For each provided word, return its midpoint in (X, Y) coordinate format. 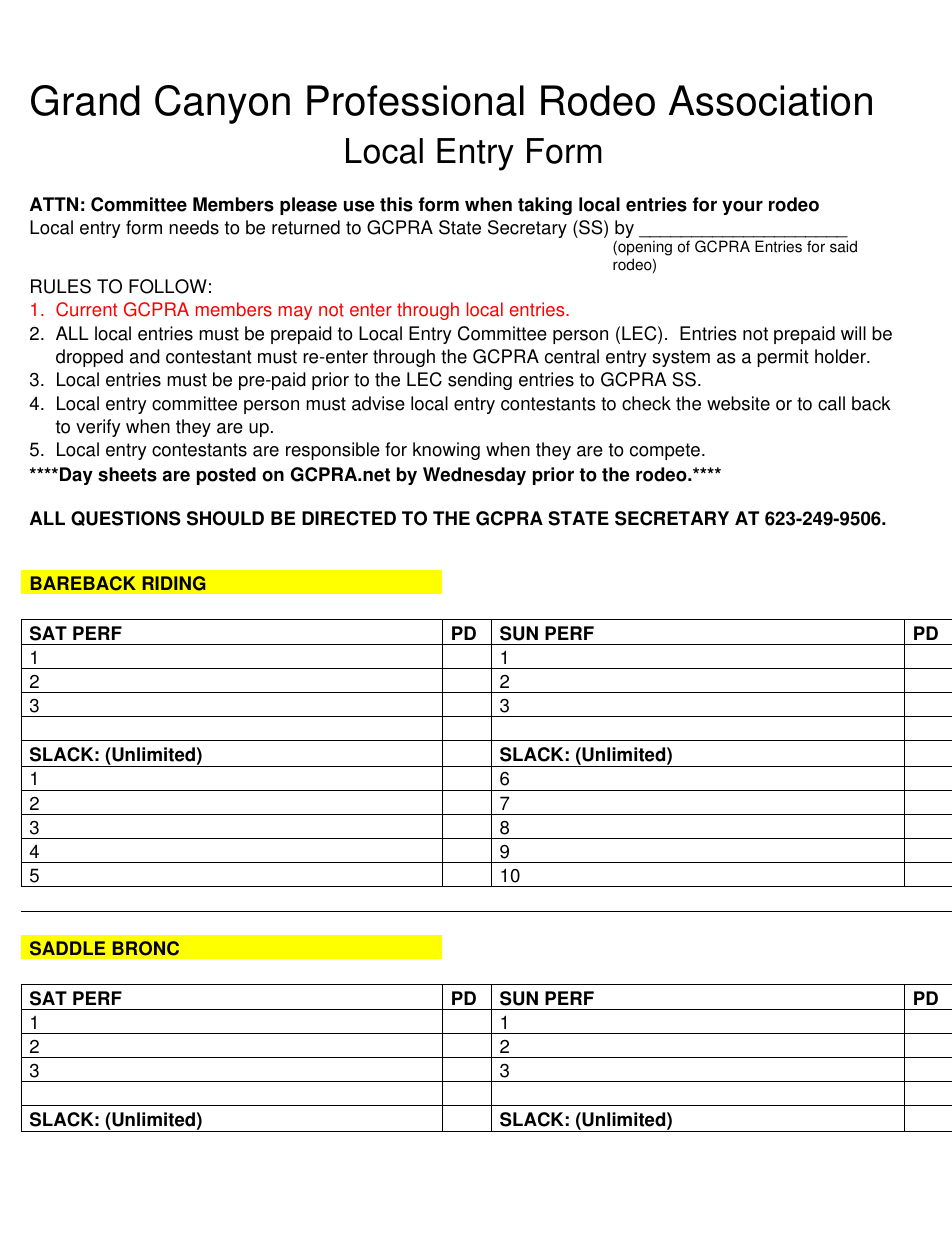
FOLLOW (168, 286)
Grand (85, 100)
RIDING (174, 583)
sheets (127, 474)
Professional (415, 100)
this (396, 204)
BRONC (146, 948)
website (738, 403)
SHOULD (225, 518)
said (843, 246)
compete (666, 451)
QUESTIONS (126, 518)
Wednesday (474, 476)
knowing (446, 451)
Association (770, 100)
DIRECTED (349, 518)
